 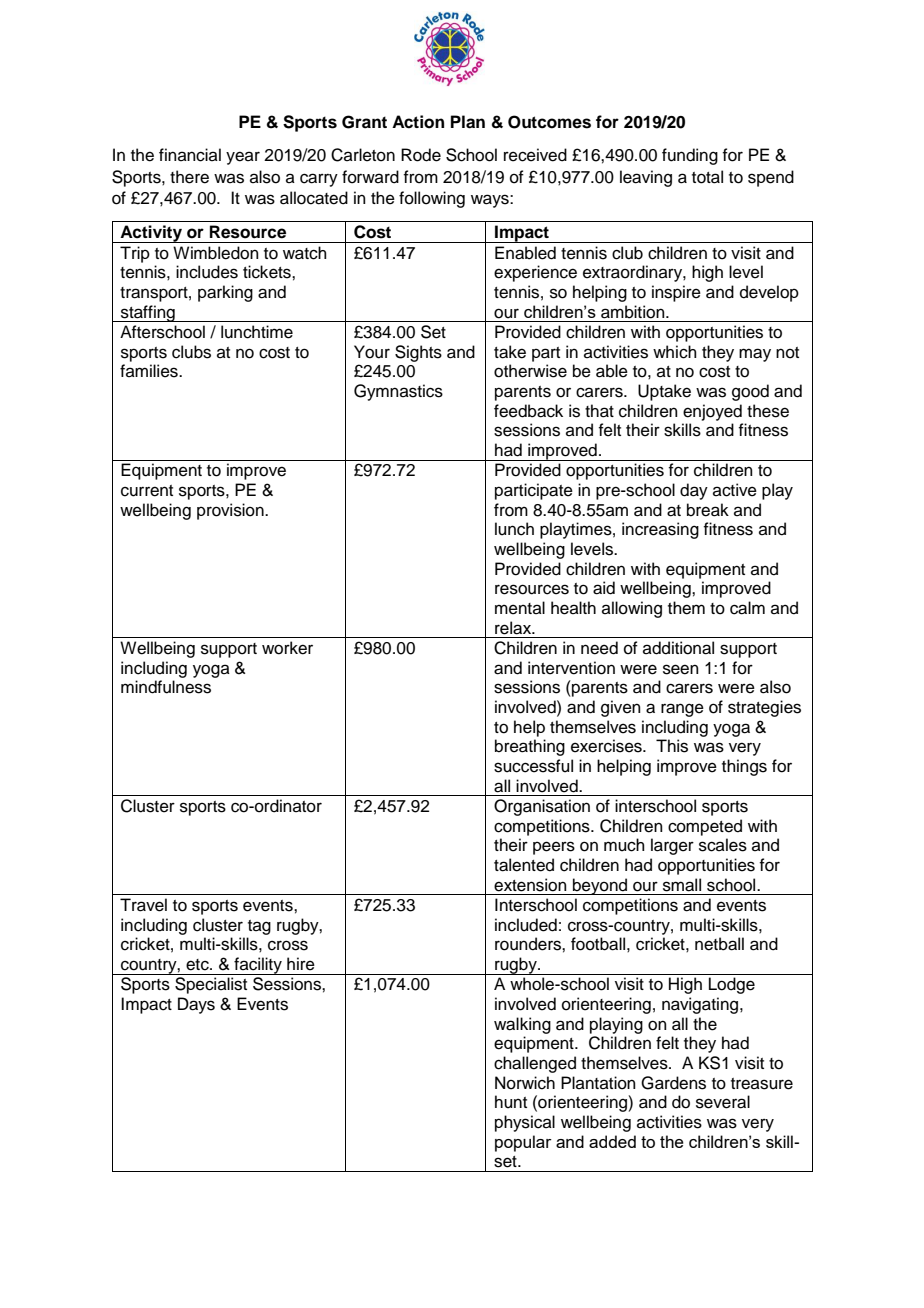 What do you see at coordinates (143, 905) in the image?
I see `Travel` at bounding box center [143, 905].
